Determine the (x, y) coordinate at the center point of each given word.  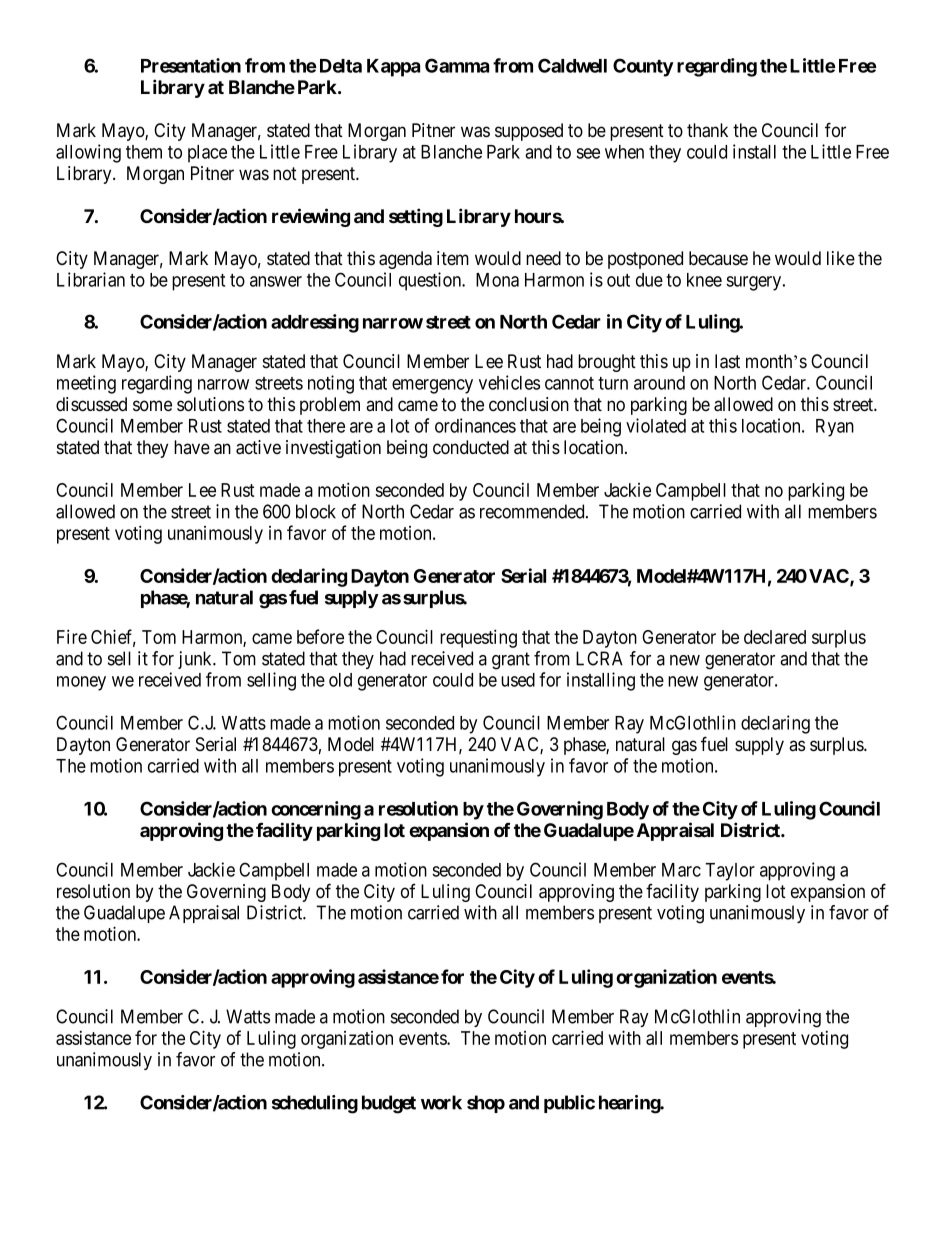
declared (775, 637)
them (144, 152)
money (81, 683)
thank (707, 130)
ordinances (475, 425)
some (152, 406)
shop (486, 1104)
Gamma (457, 65)
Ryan (835, 428)
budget (389, 1104)
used (518, 680)
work (441, 1102)
